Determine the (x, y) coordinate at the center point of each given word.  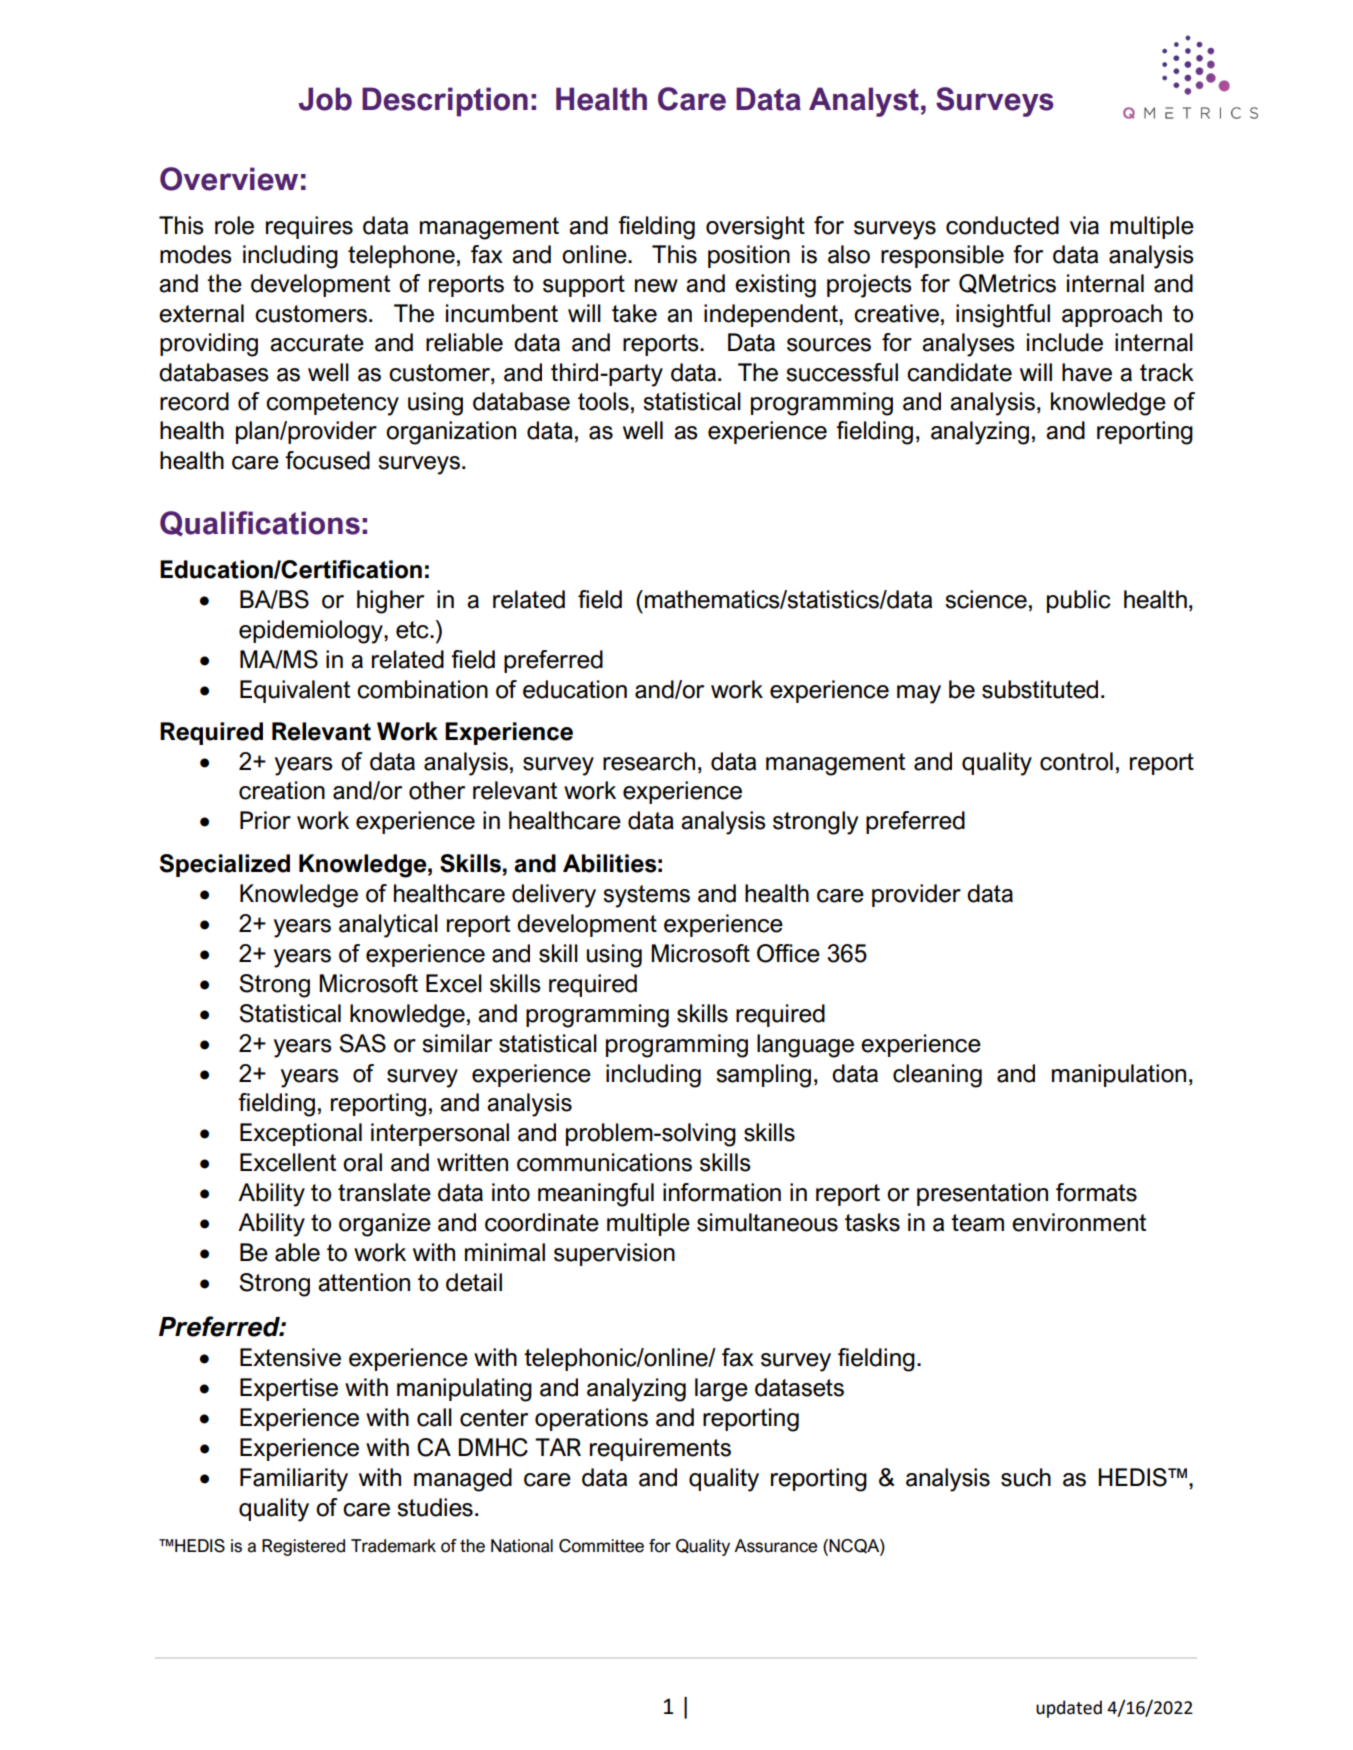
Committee (601, 1546)
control (1076, 761)
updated (1069, 1709)
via (1084, 225)
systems (646, 896)
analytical (388, 926)
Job (325, 99)
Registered (303, 1547)
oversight (755, 228)
